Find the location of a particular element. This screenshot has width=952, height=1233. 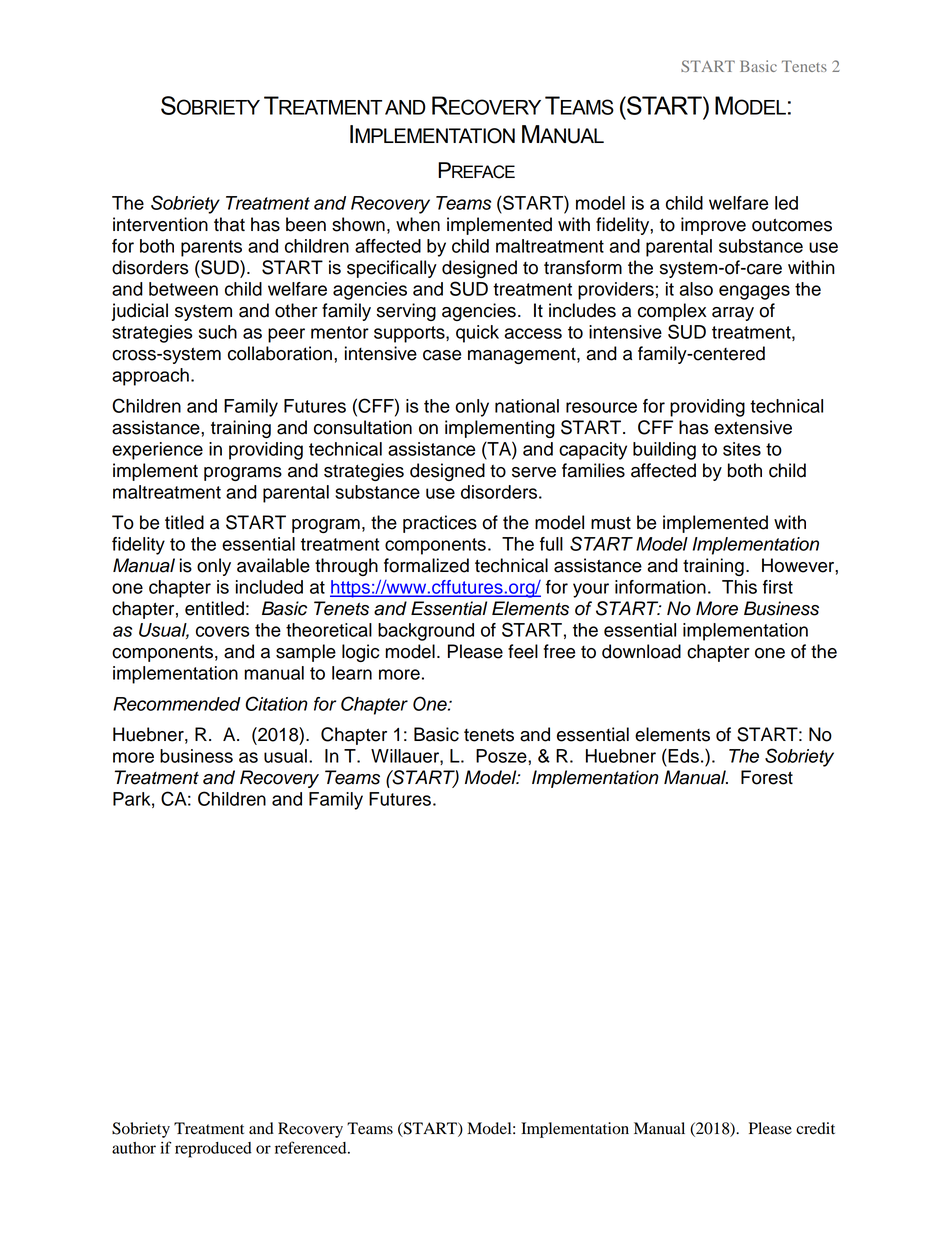

sites is located at coordinates (742, 449).
